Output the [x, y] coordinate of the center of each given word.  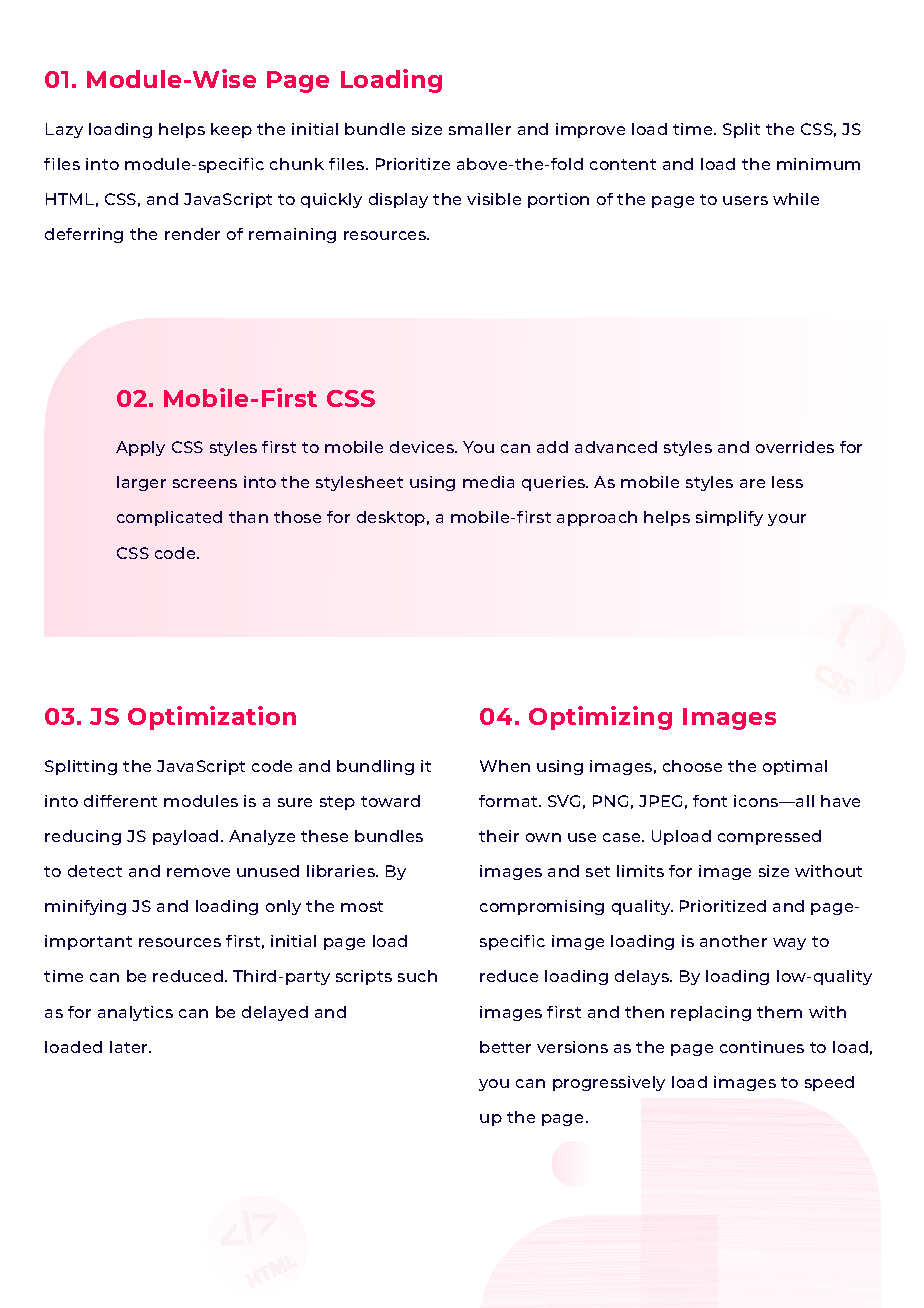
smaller [480, 129]
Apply [140, 448]
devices [423, 447]
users [745, 200]
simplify [729, 518]
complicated [169, 518]
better [505, 1047]
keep [231, 130]
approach [597, 518]
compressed [769, 837]
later [130, 1047]
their [499, 836]
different [120, 801]
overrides [795, 447]
